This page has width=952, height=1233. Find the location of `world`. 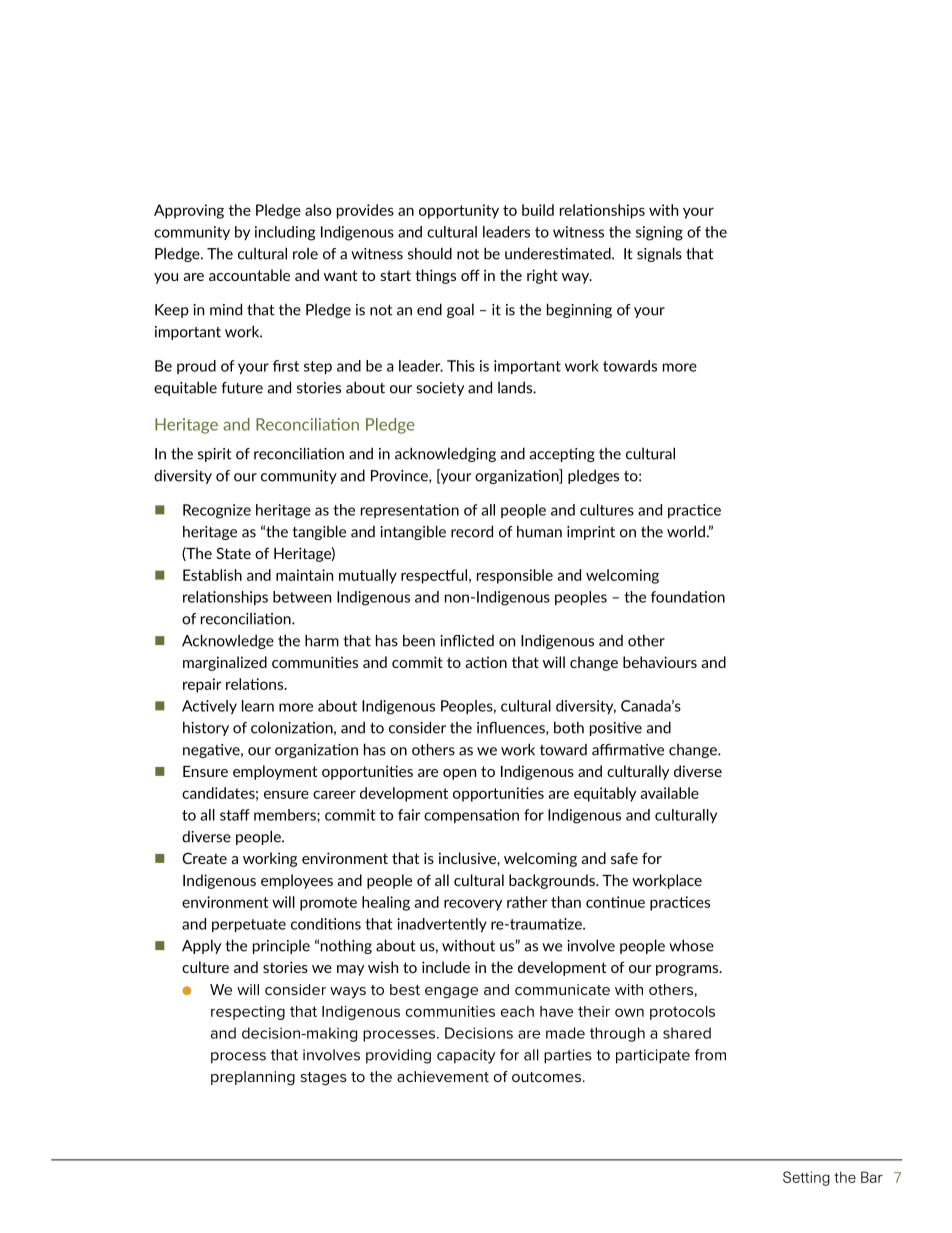

world is located at coordinates (686, 531).
